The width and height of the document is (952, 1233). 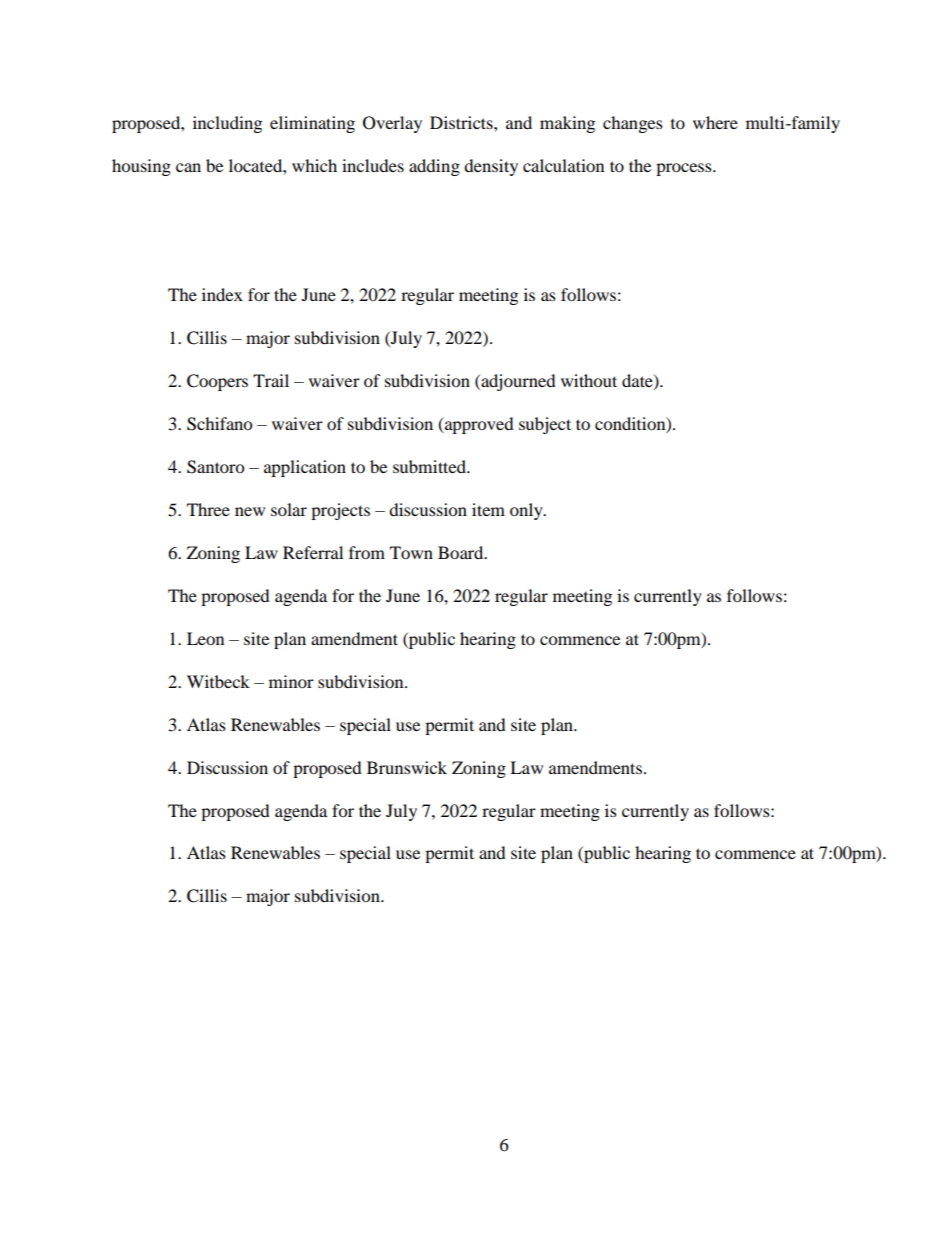 What do you see at coordinates (291, 681) in the document?
I see `minor` at bounding box center [291, 681].
